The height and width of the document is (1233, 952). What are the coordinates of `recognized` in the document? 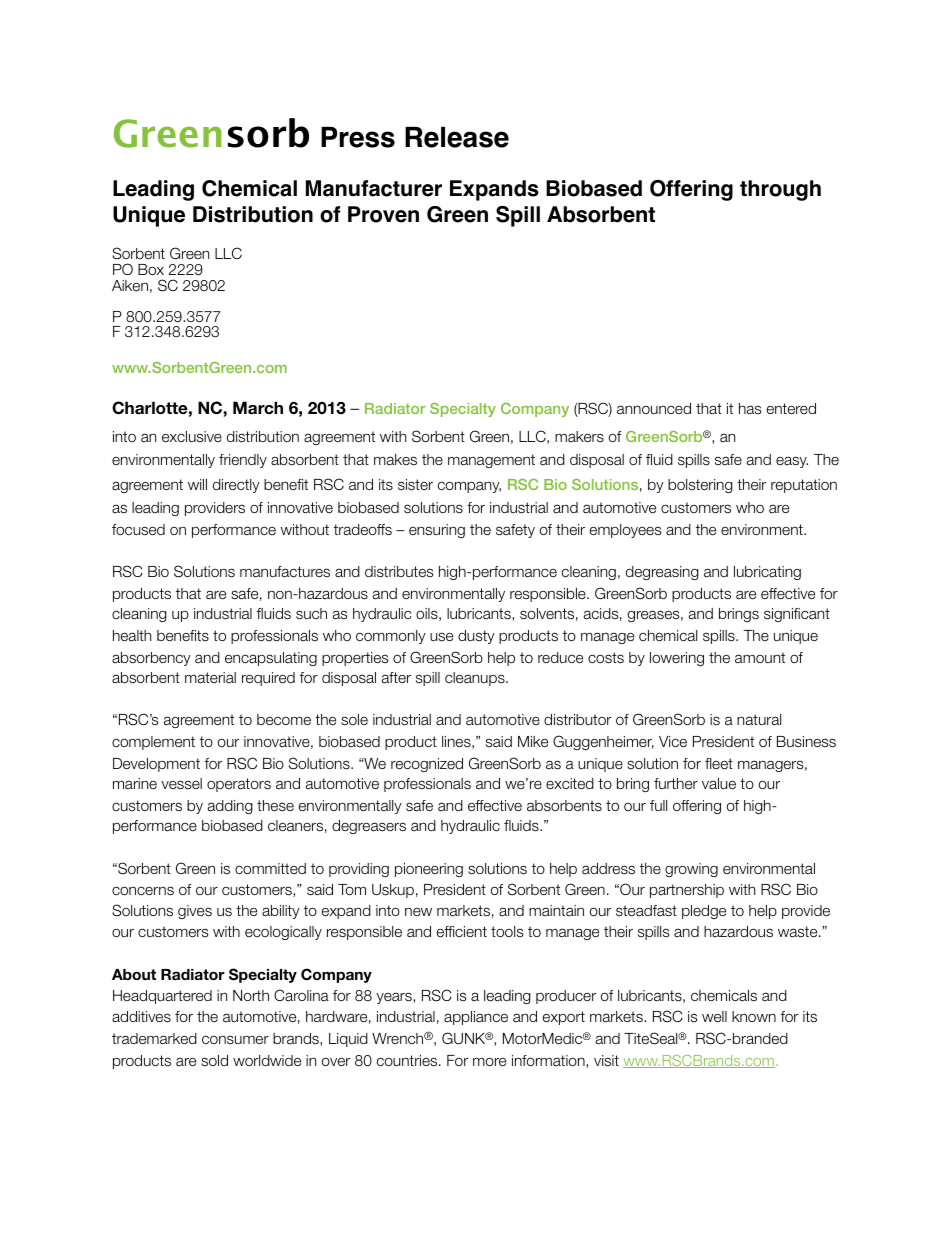 It's located at (427, 765).
